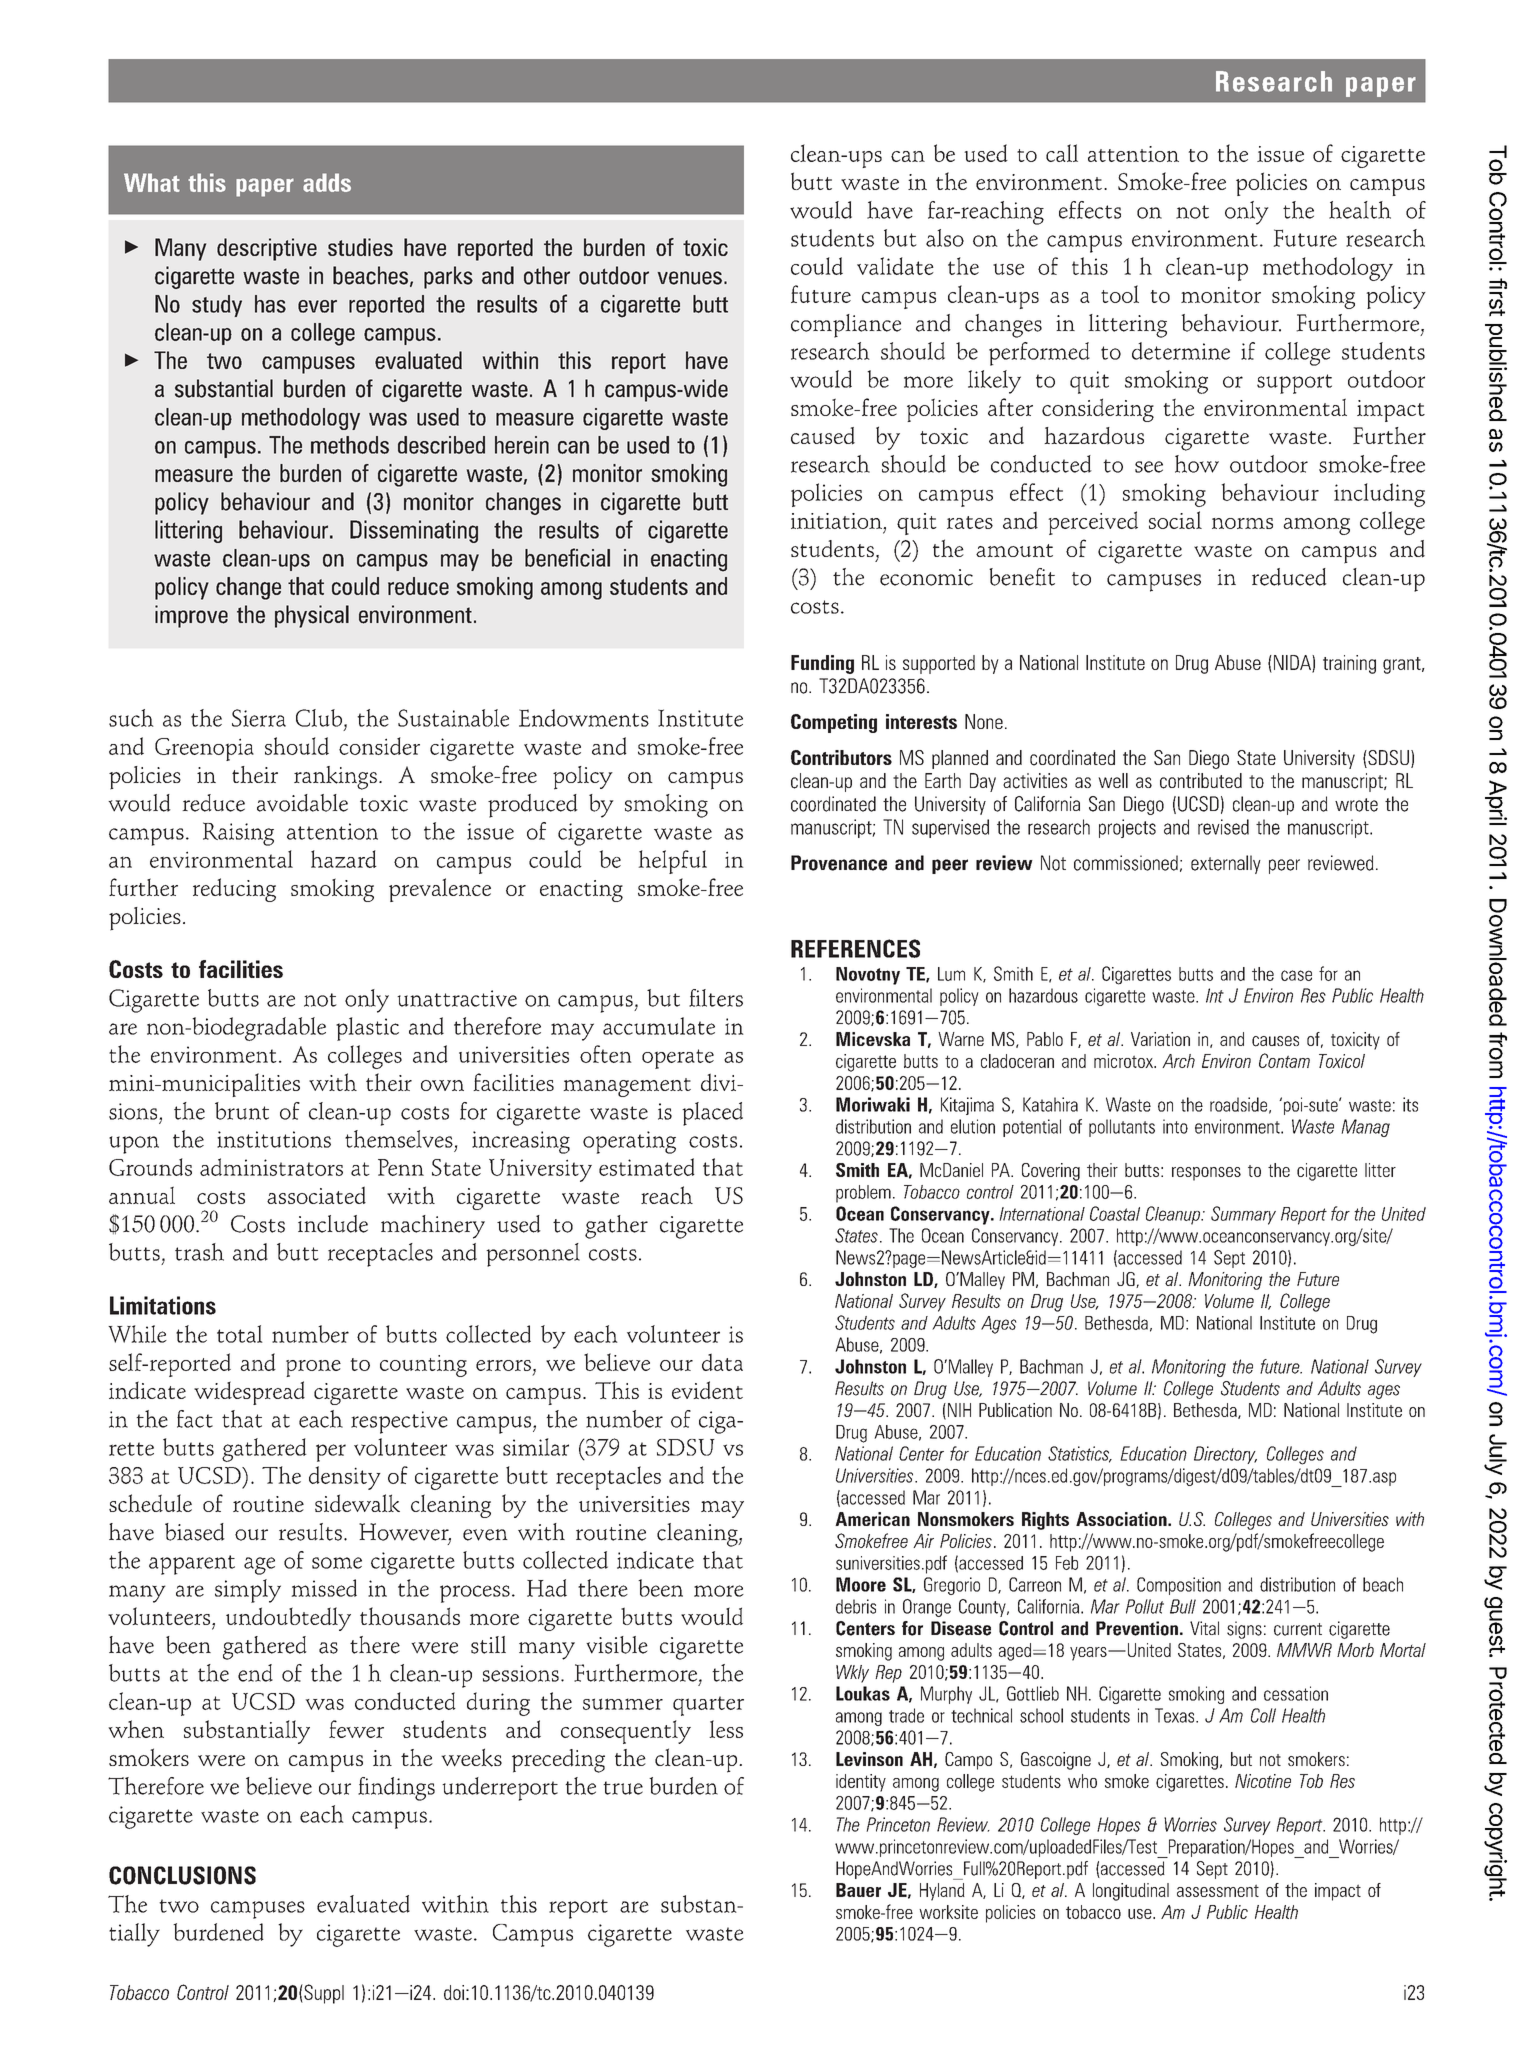 The width and height of the page is (1534, 2045). I want to click on Summary, so click(1243, 1215).
